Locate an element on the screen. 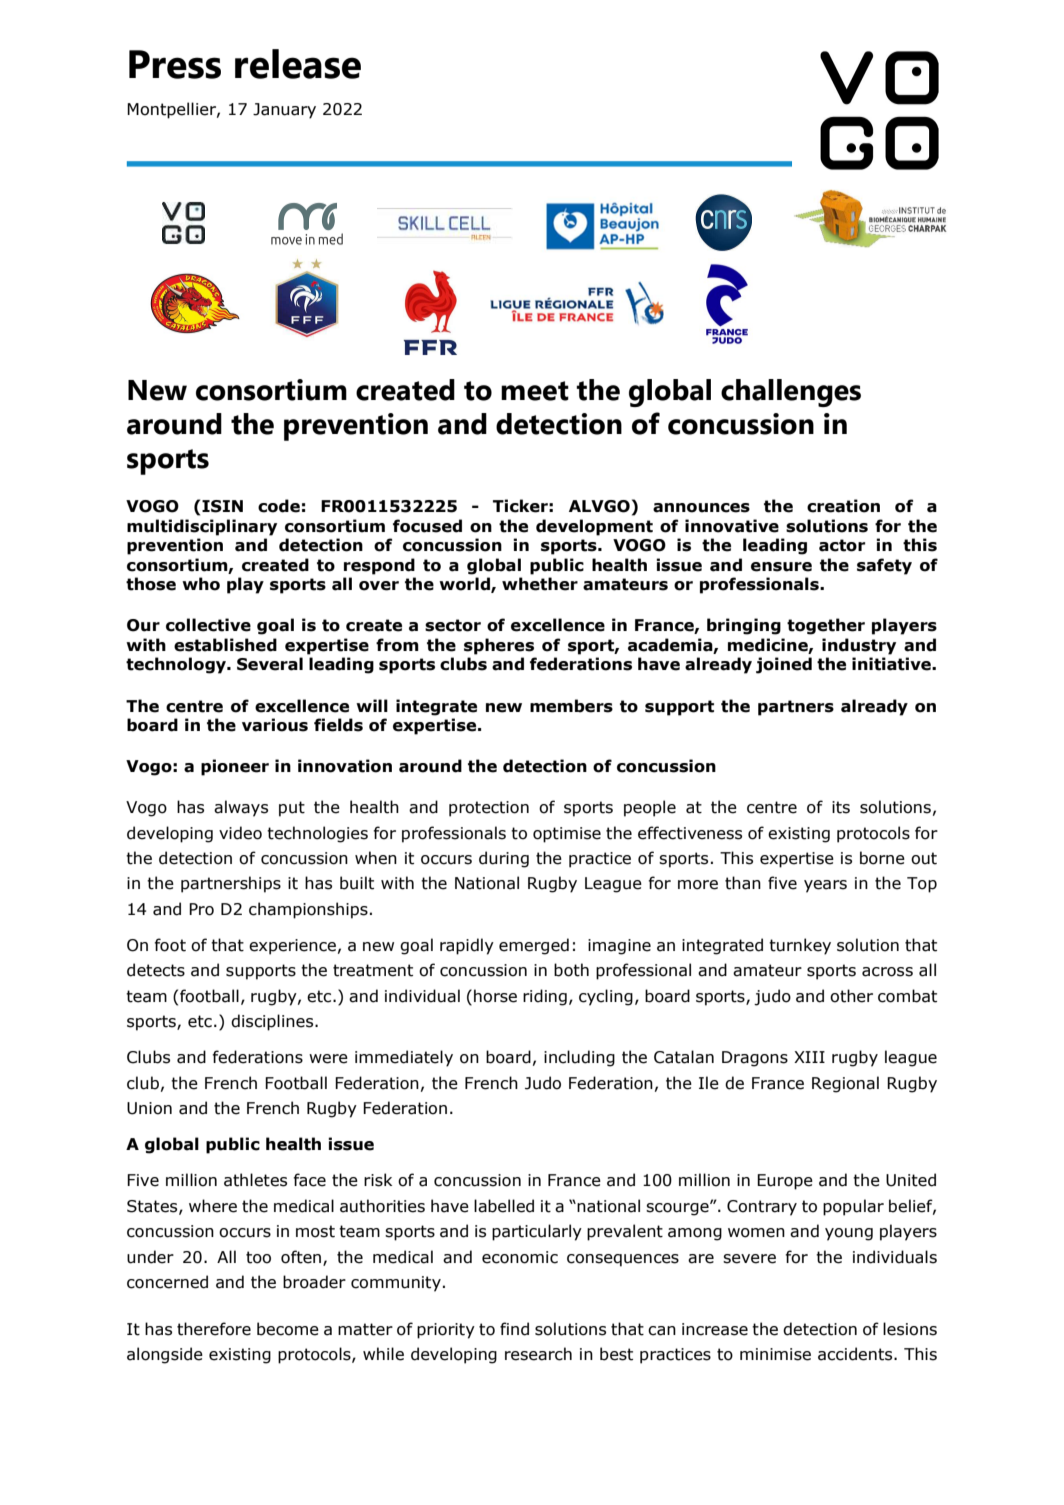 The height and width of the screenshot is (1505, 1064). various is located at coordinates (275, 725).
